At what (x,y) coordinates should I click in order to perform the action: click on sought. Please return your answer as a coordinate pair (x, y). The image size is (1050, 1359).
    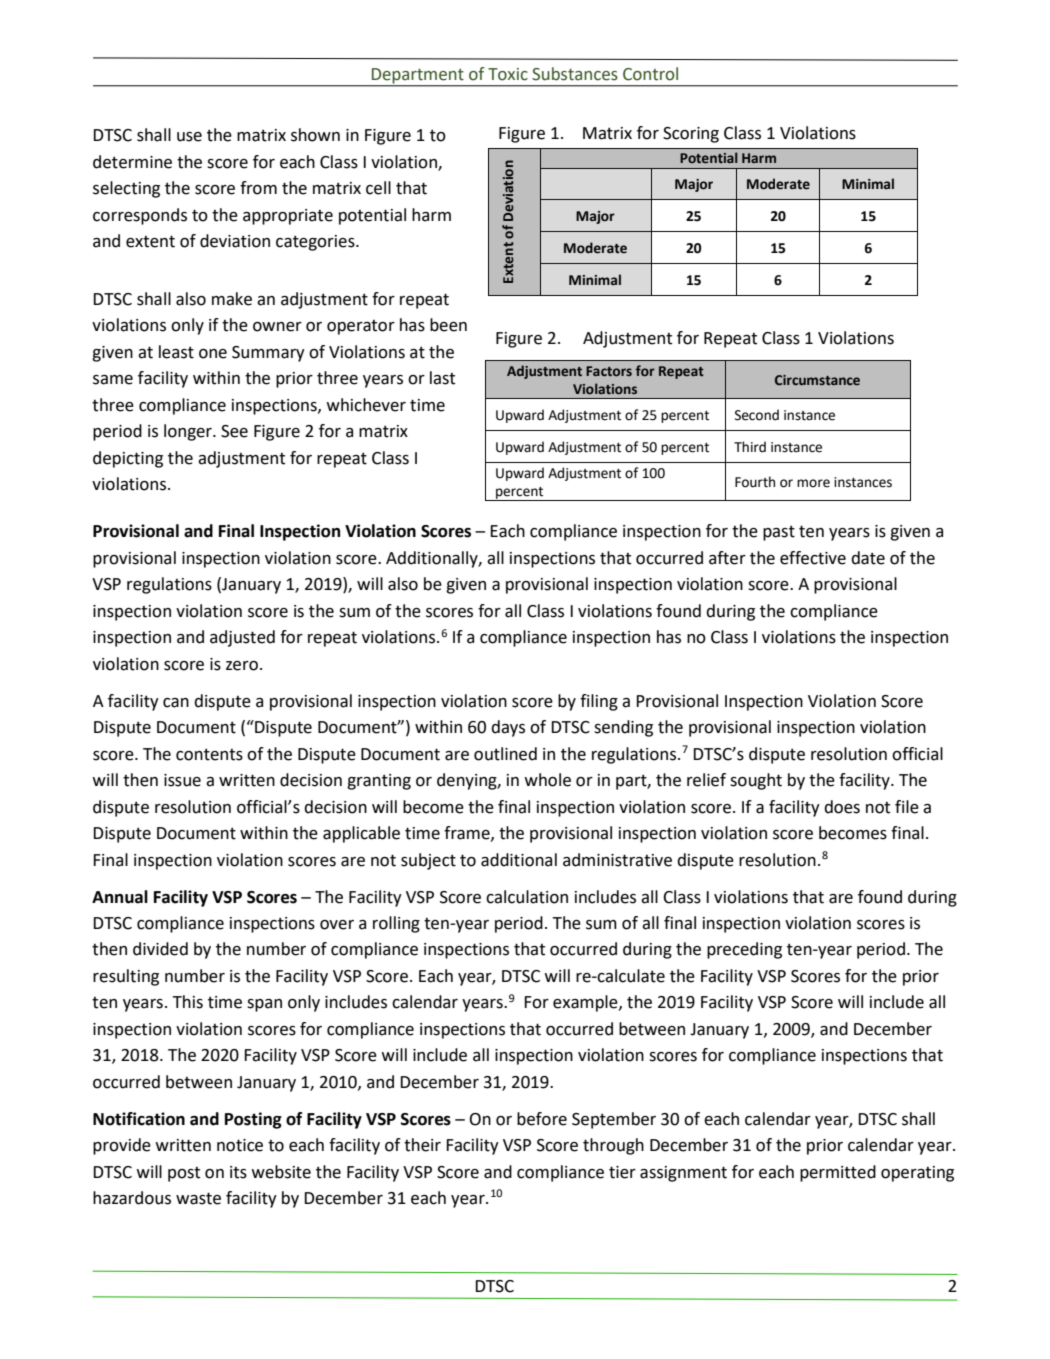
    Looking at the image, I should click on (756, 781).
